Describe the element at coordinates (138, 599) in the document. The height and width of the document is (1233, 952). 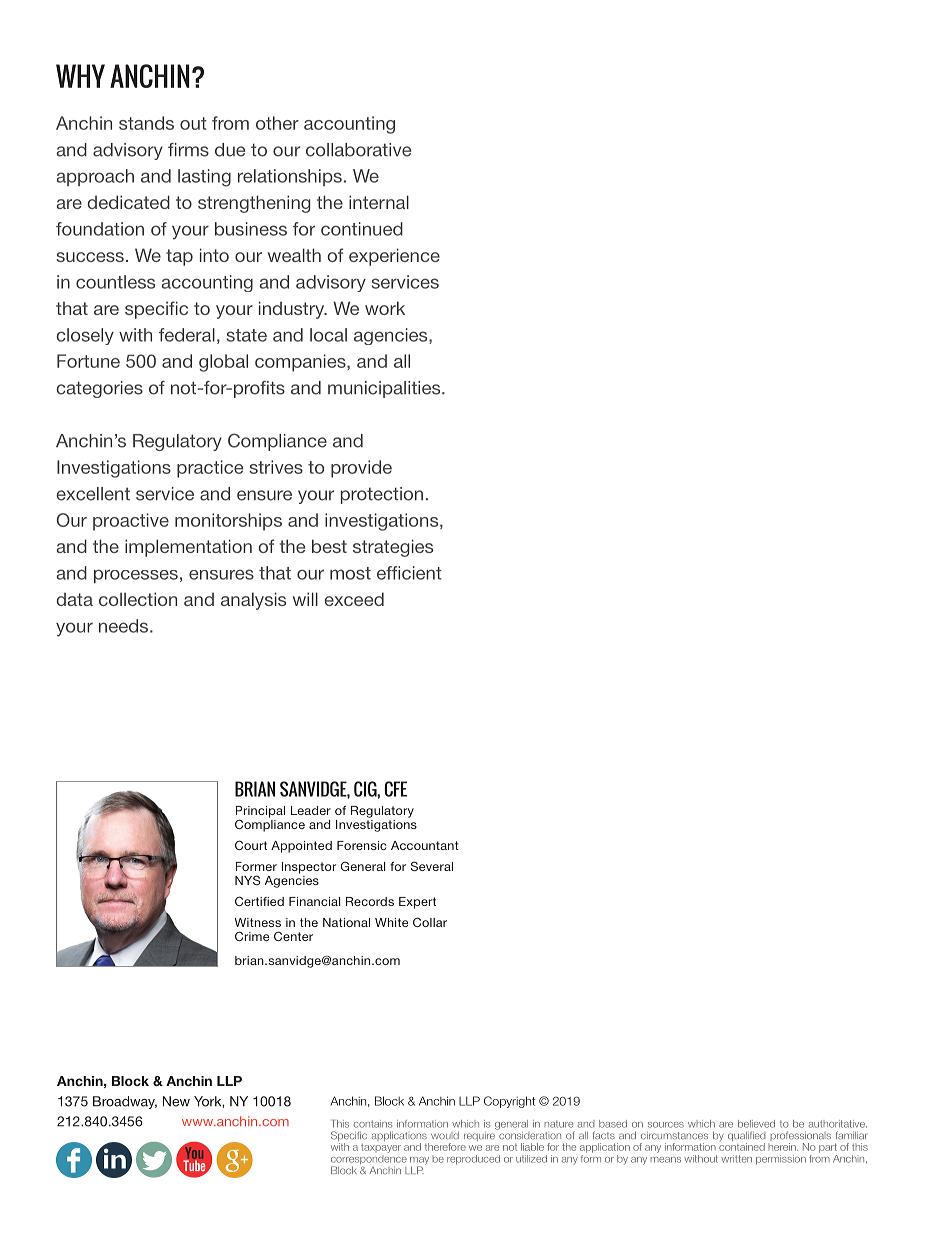
I see `collection` at that location.
